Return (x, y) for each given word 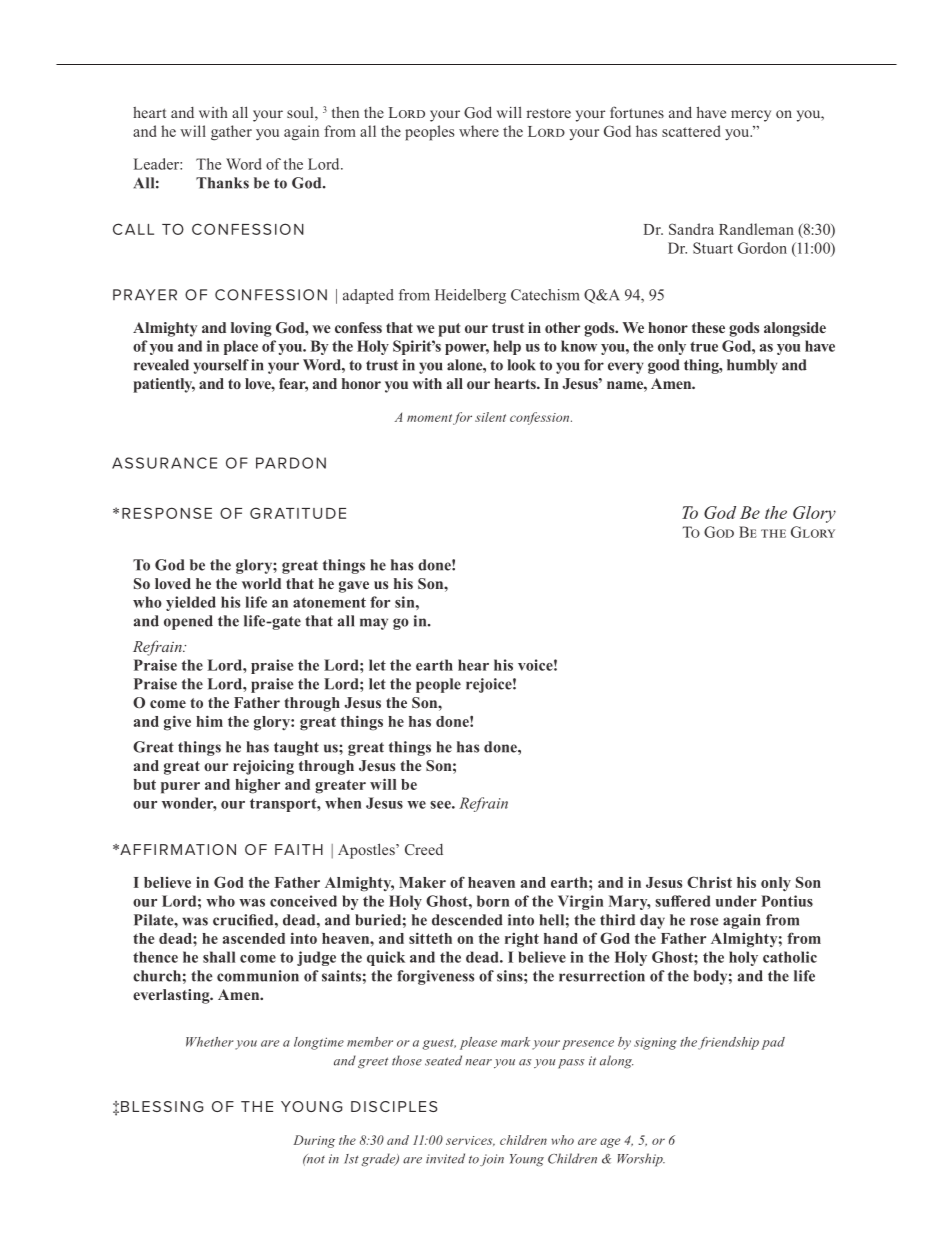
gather (231, 133)
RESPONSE (167, 513)
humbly (752, 366)
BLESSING (162, 1106)
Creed (424, 849)
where (479, 131)
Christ (709, 882)
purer (180, 788)
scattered (691, 131)
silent (490, 417)
